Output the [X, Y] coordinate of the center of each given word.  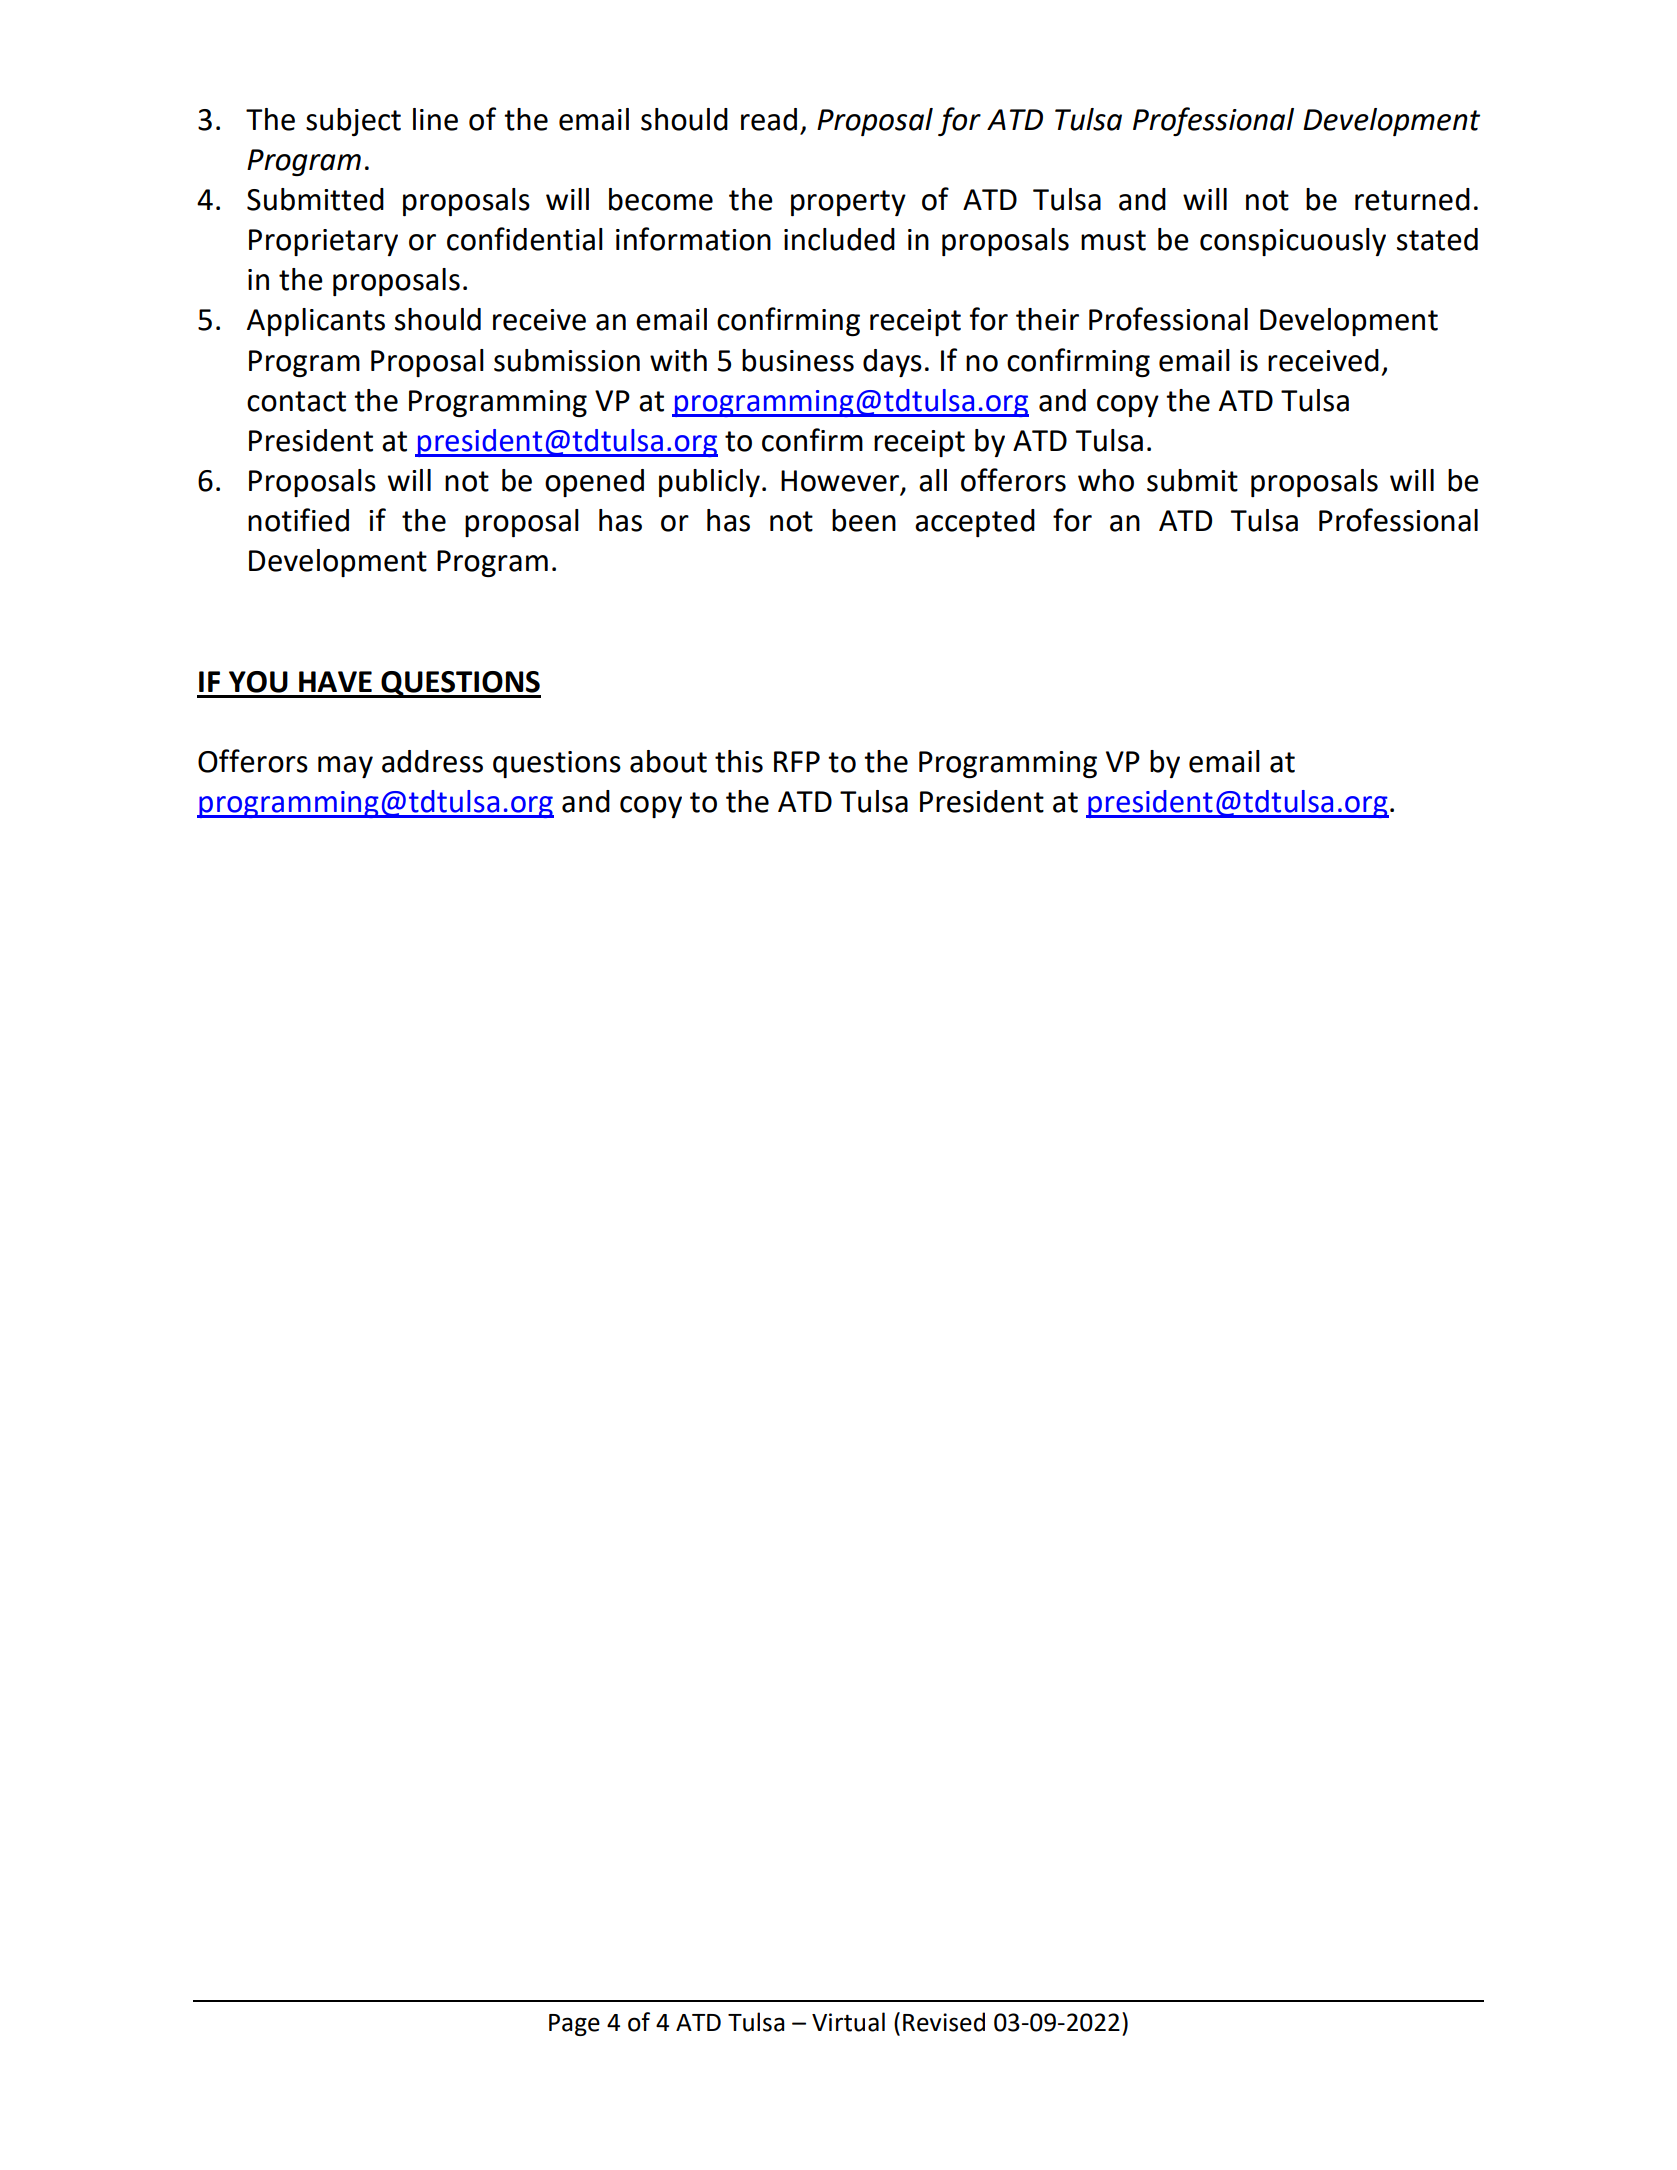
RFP [797, 761]
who [1106, 480]
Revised [944, 2022]
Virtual [848, 2022]
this [739, 761]
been [864, 520]
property [848, 203]
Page [574, 2025]
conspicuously [1293, 242]
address [432, 761]
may [345, 767]
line [435, 119]
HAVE [335, 681]
